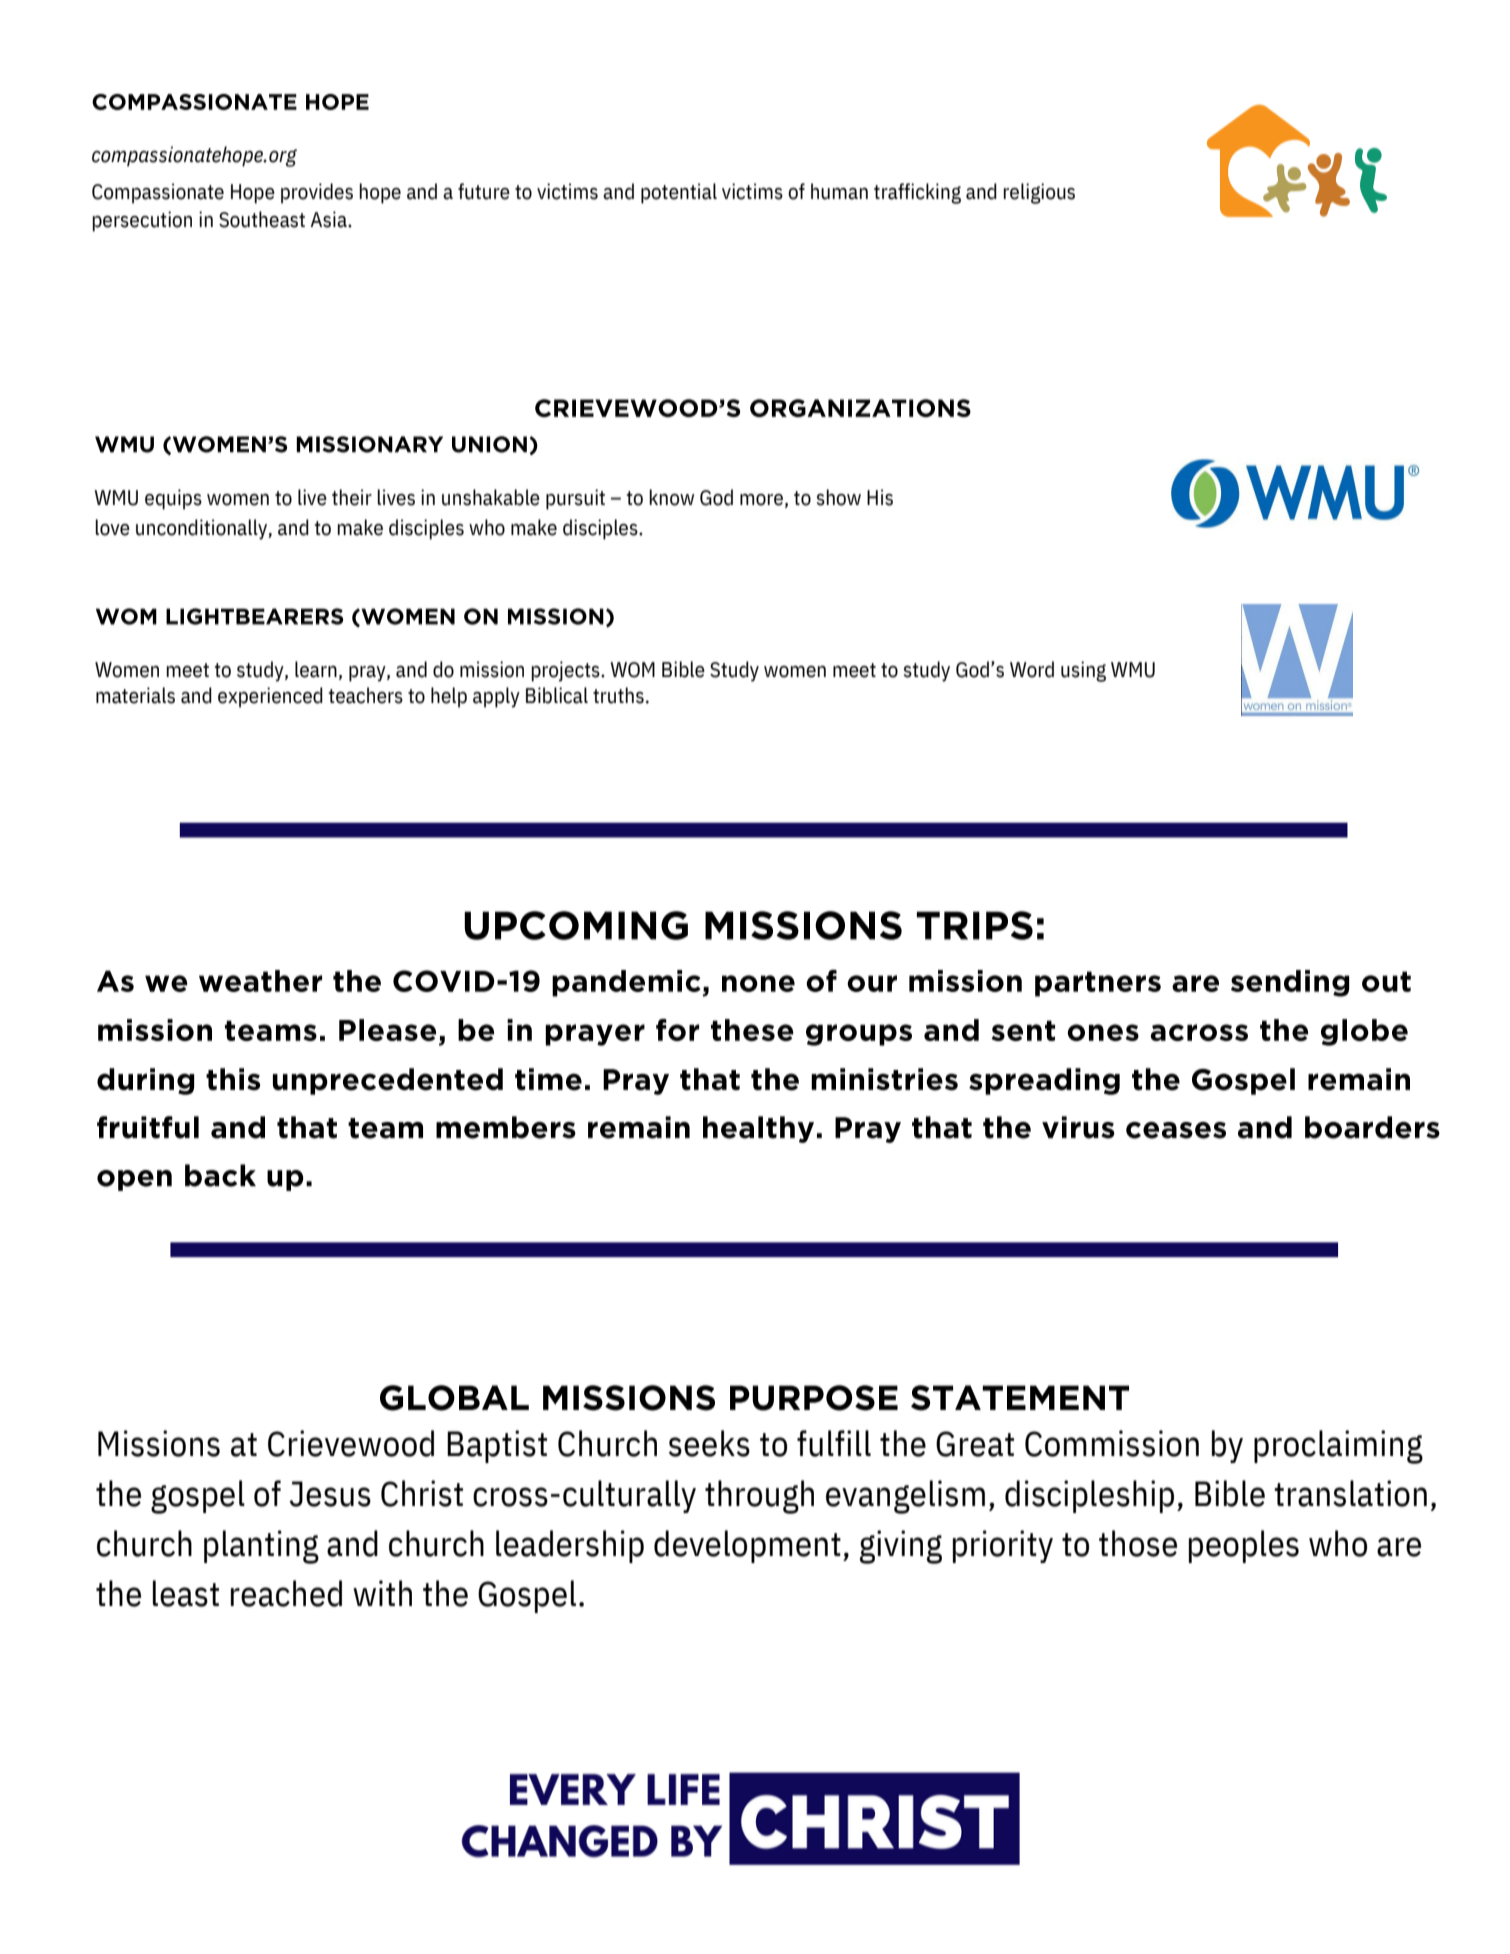 This page has height=1954, width=1510. Describe the element at coordinates (679, 193) in the page. I see `potential` at that location.
